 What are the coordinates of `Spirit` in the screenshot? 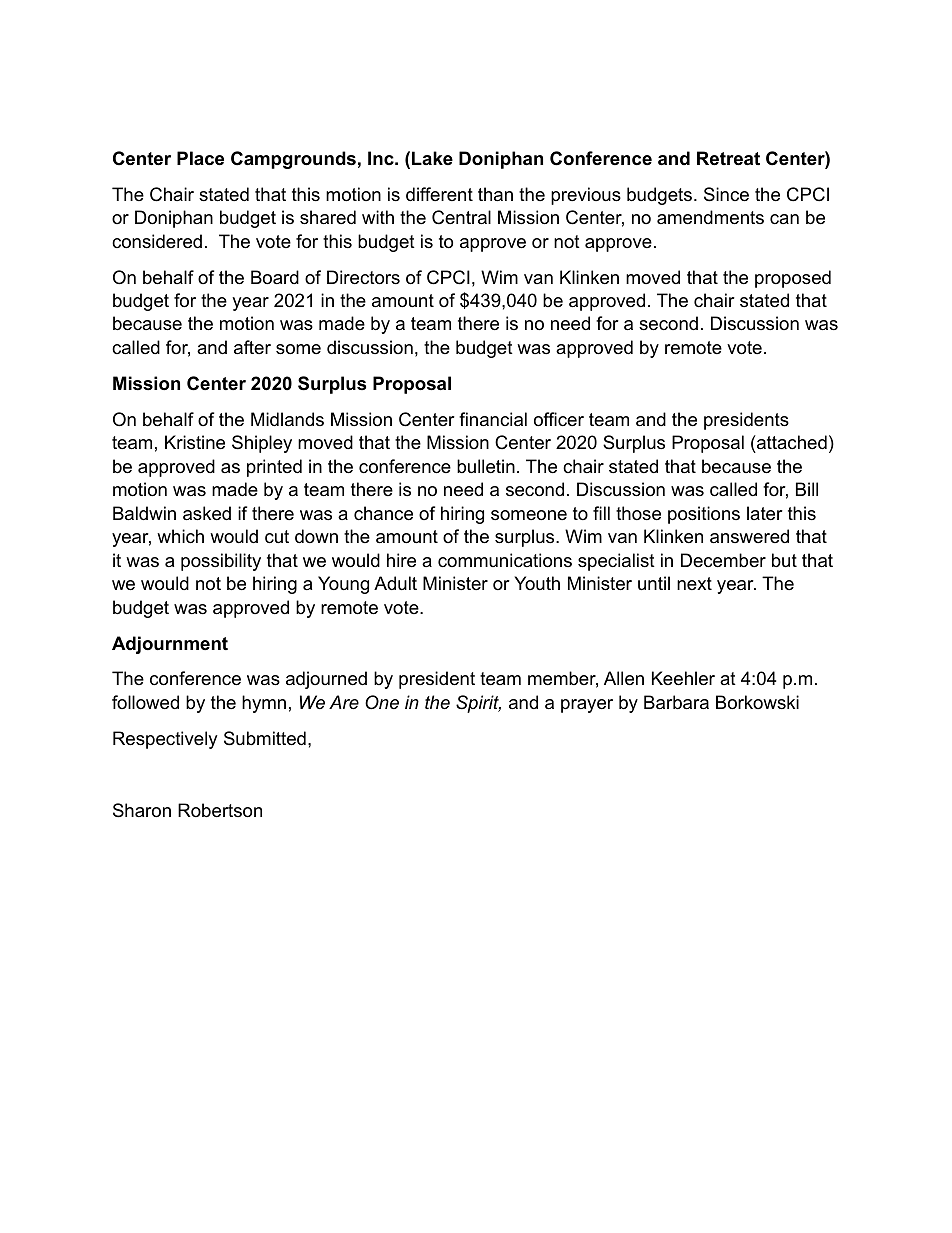 It's located at (478, 704).
